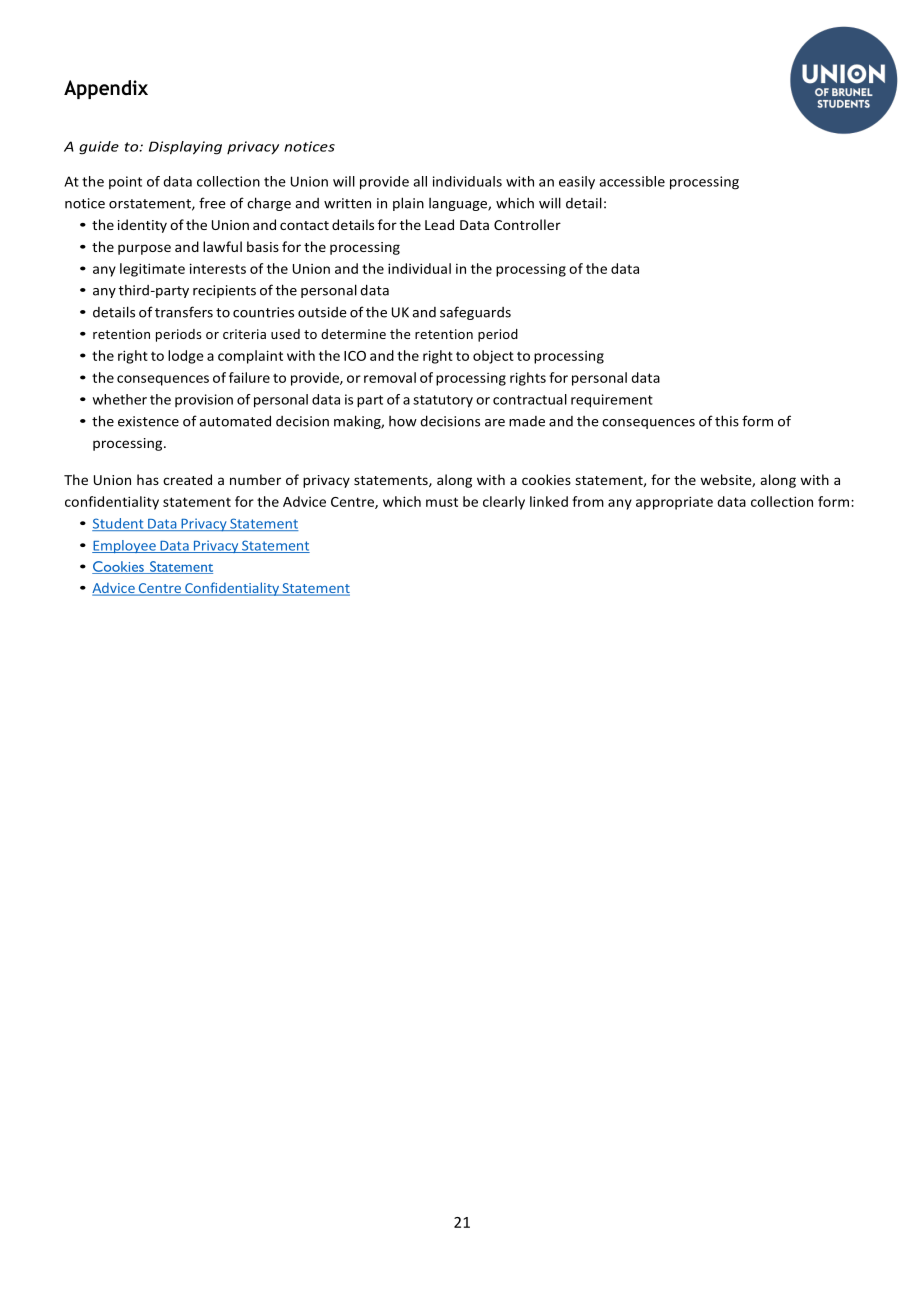  Describe the element at coordinates (119, 524) in the image. I see `Student` at that location.
